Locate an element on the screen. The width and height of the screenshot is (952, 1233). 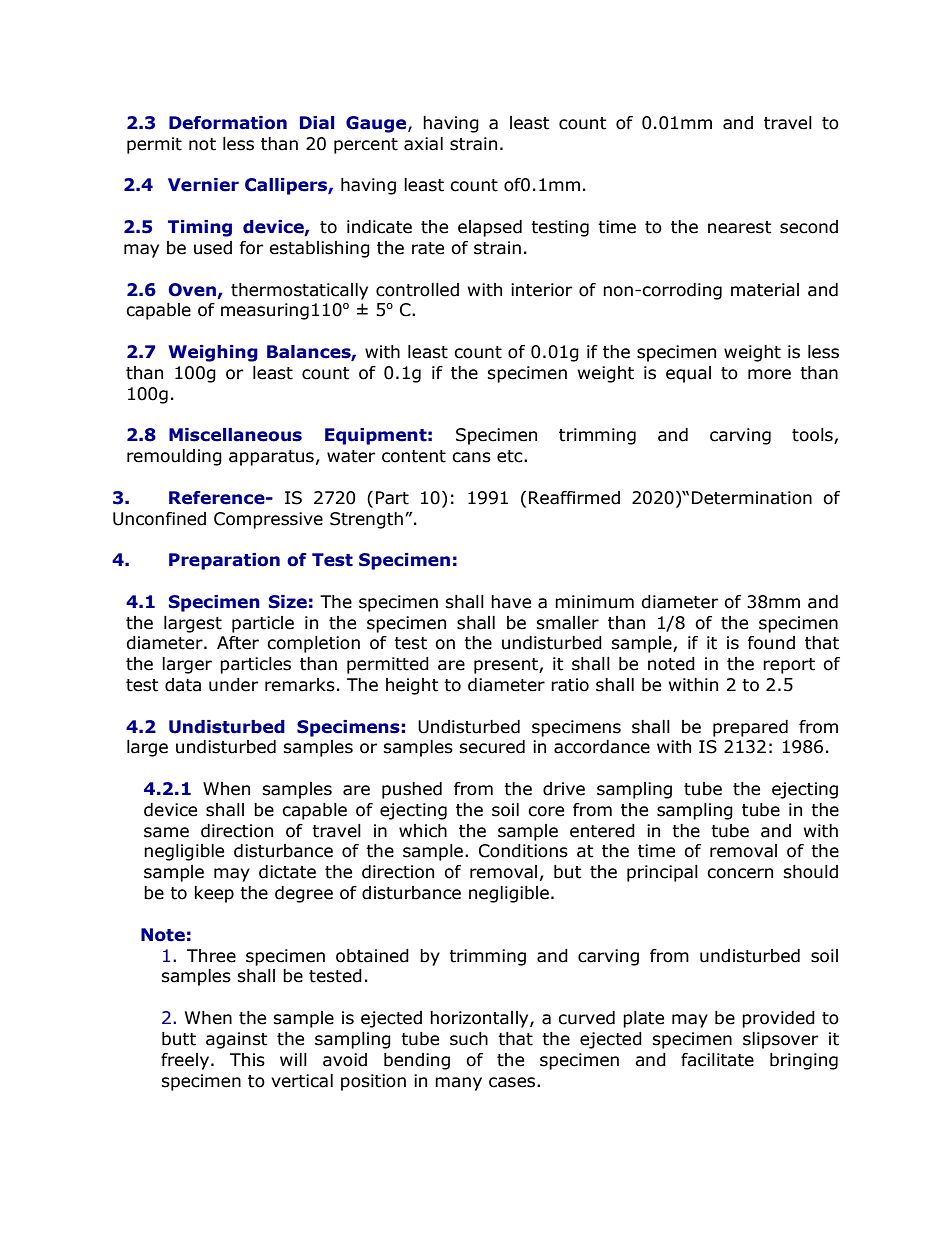
axial is located at coordinates (423, 144).
